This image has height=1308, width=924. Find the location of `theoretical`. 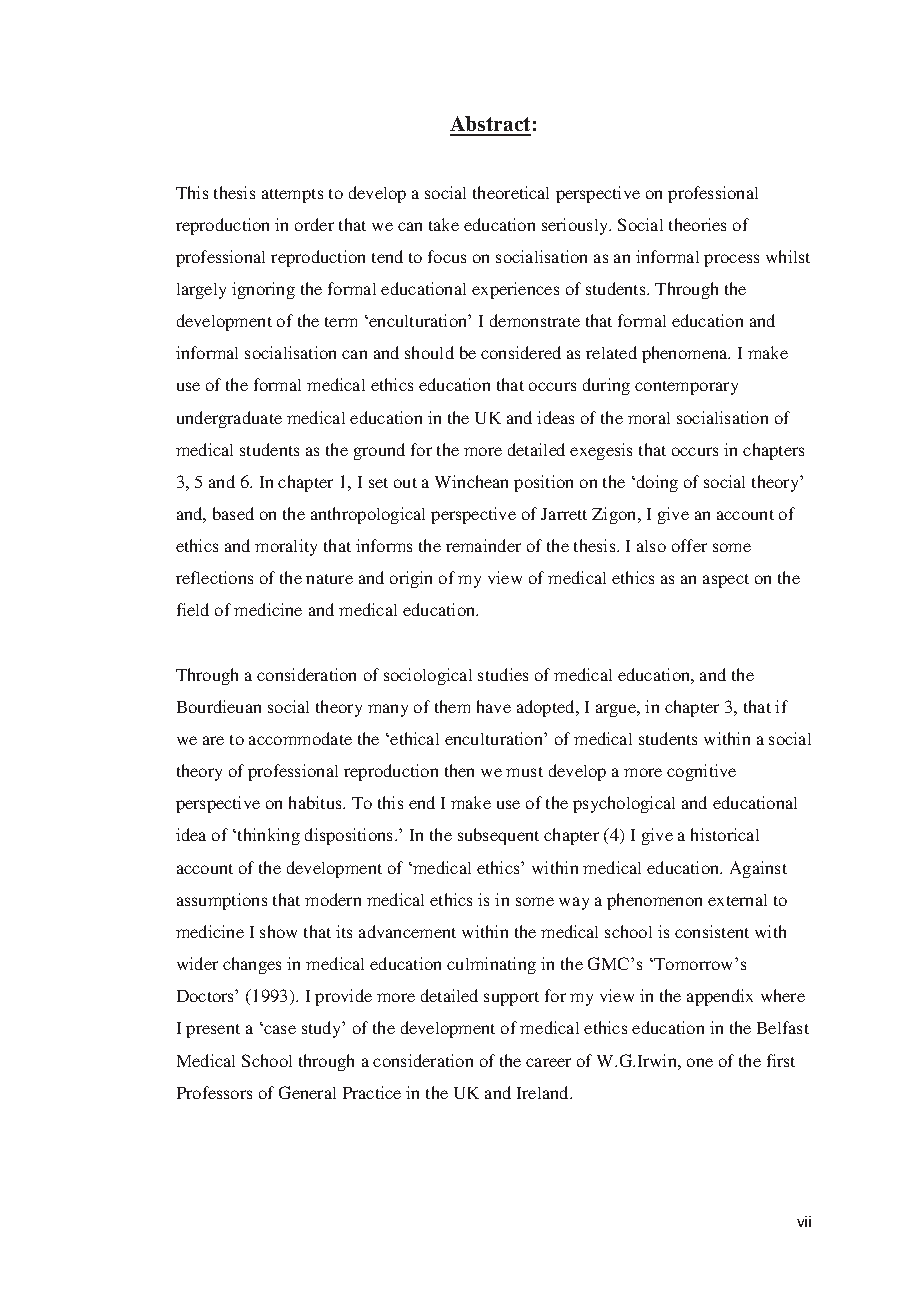

theoretical is located at coordinates (511, 192).
